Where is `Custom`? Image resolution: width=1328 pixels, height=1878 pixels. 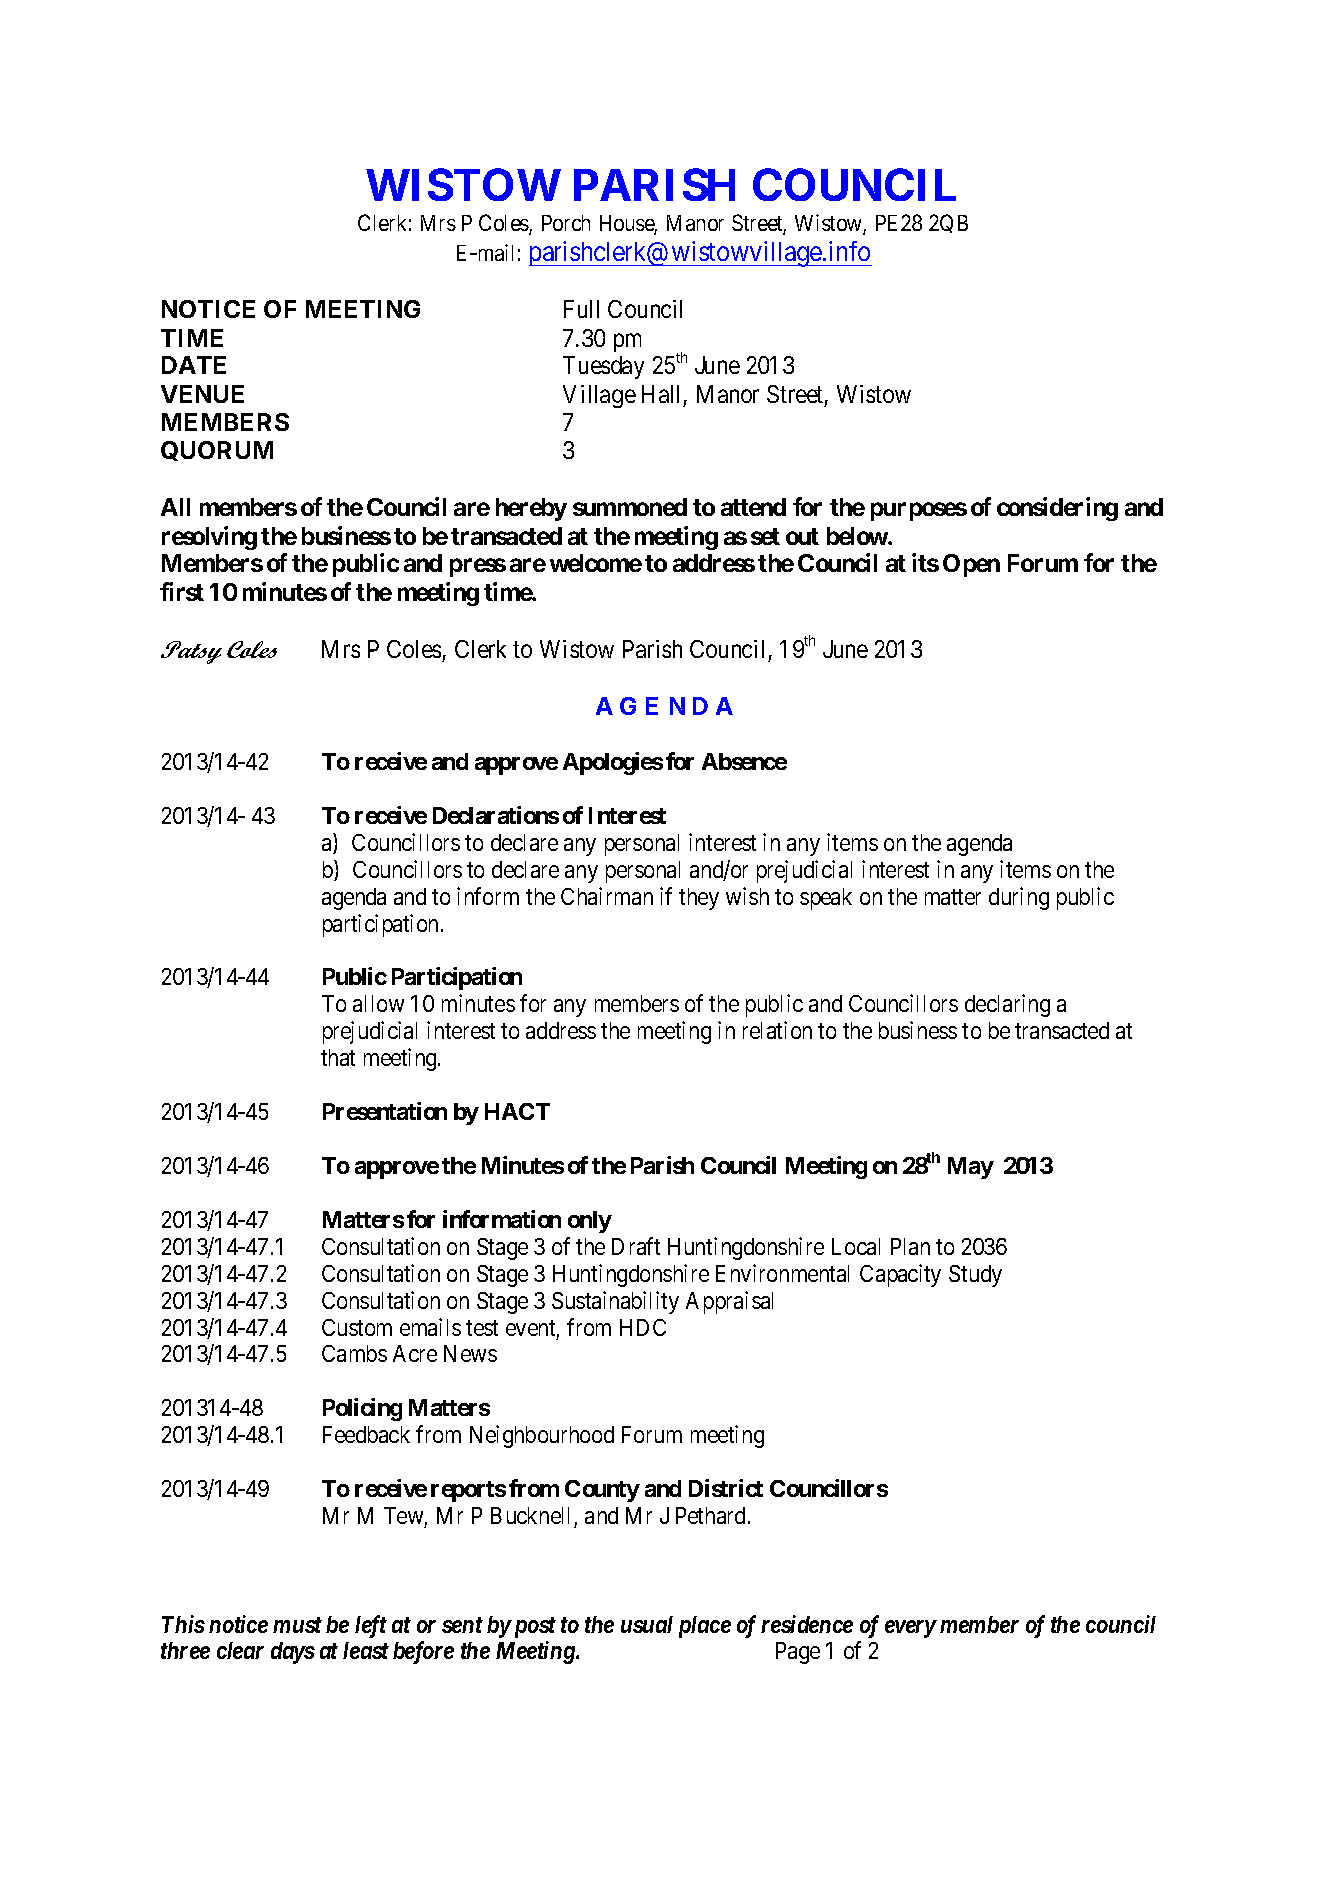
Custom is located at coordinates (357, 1327).
